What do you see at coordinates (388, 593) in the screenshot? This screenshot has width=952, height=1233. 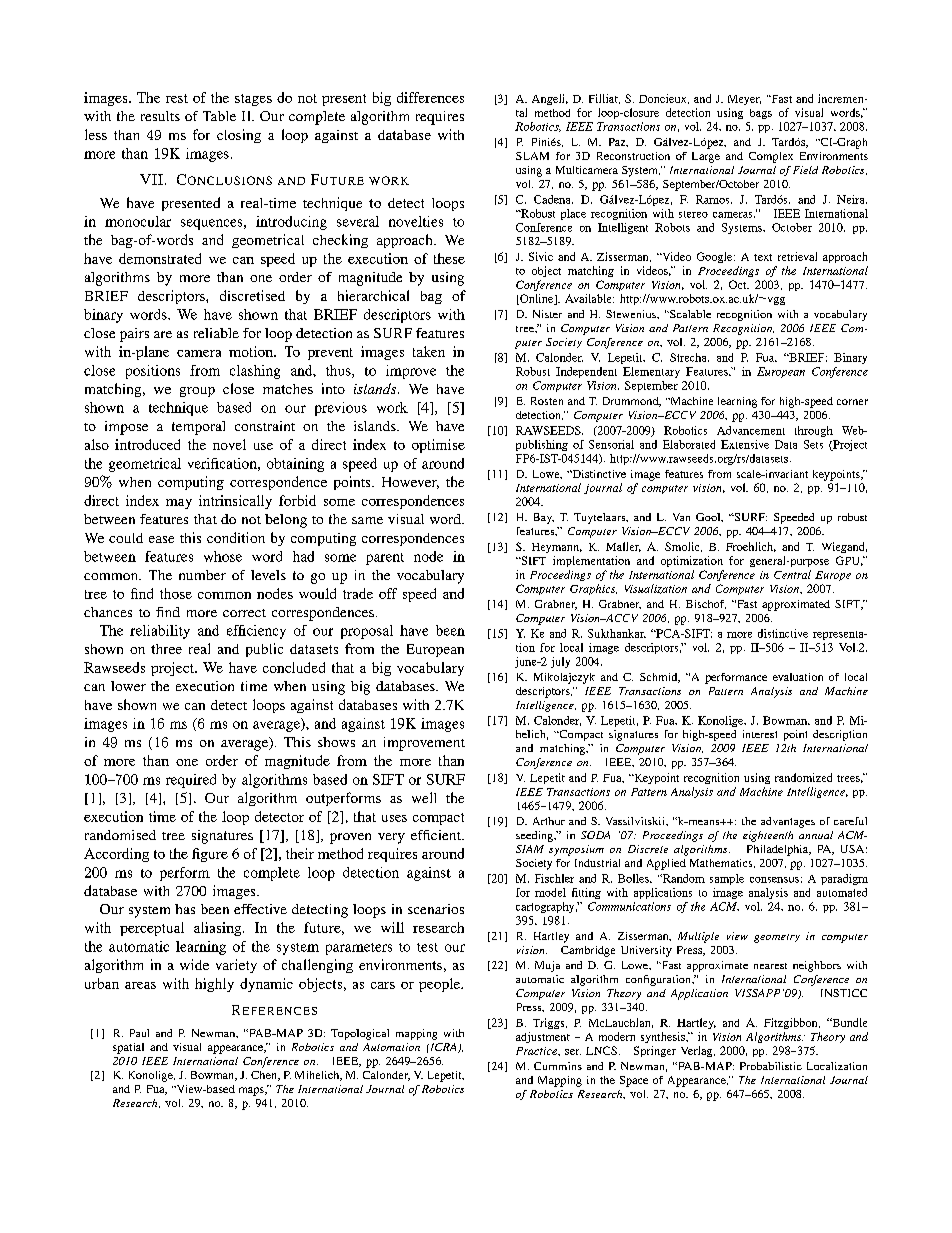 I see `off` at bounding box center [388, 593].
